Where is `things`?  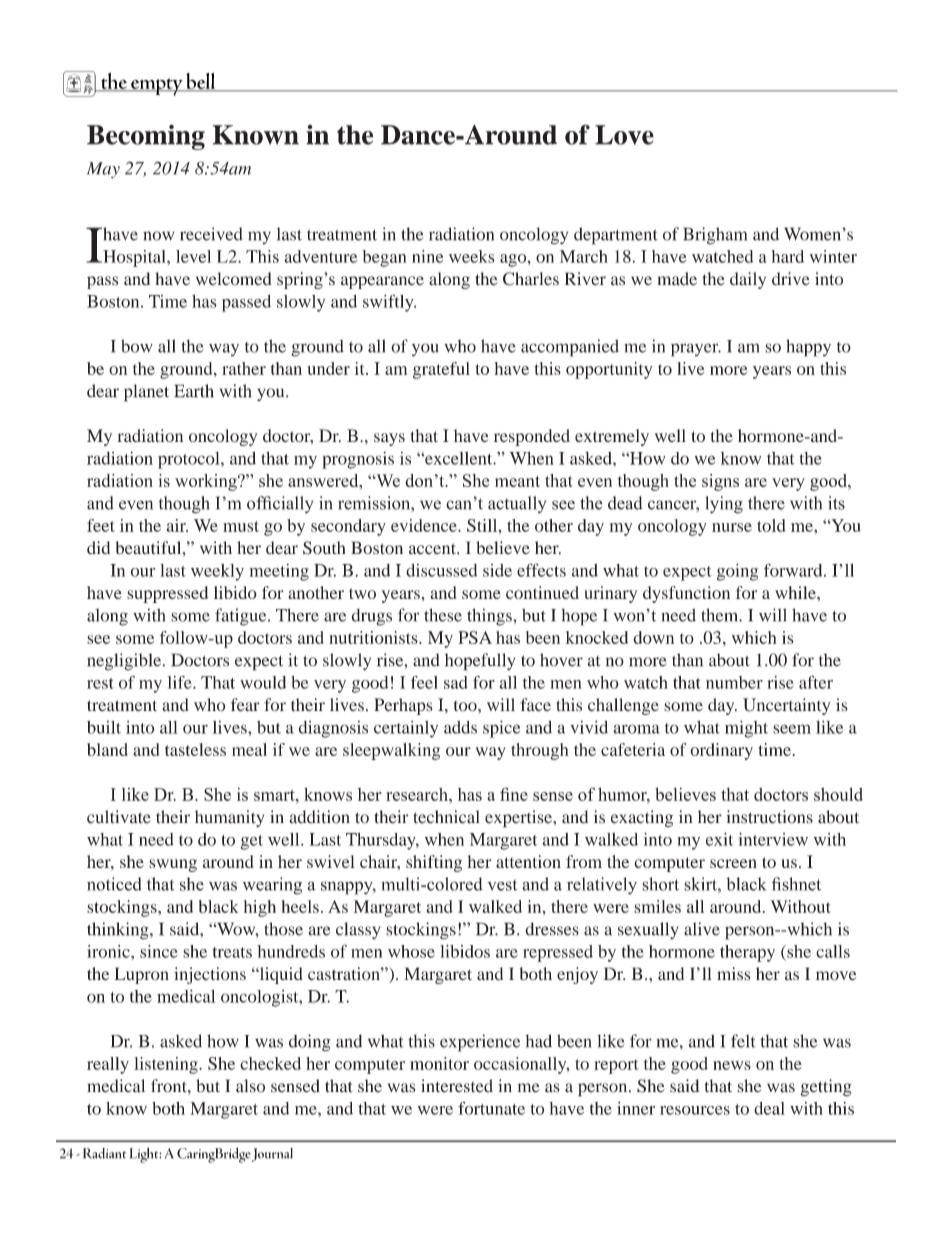 things is located at coordinates (490, 617).
